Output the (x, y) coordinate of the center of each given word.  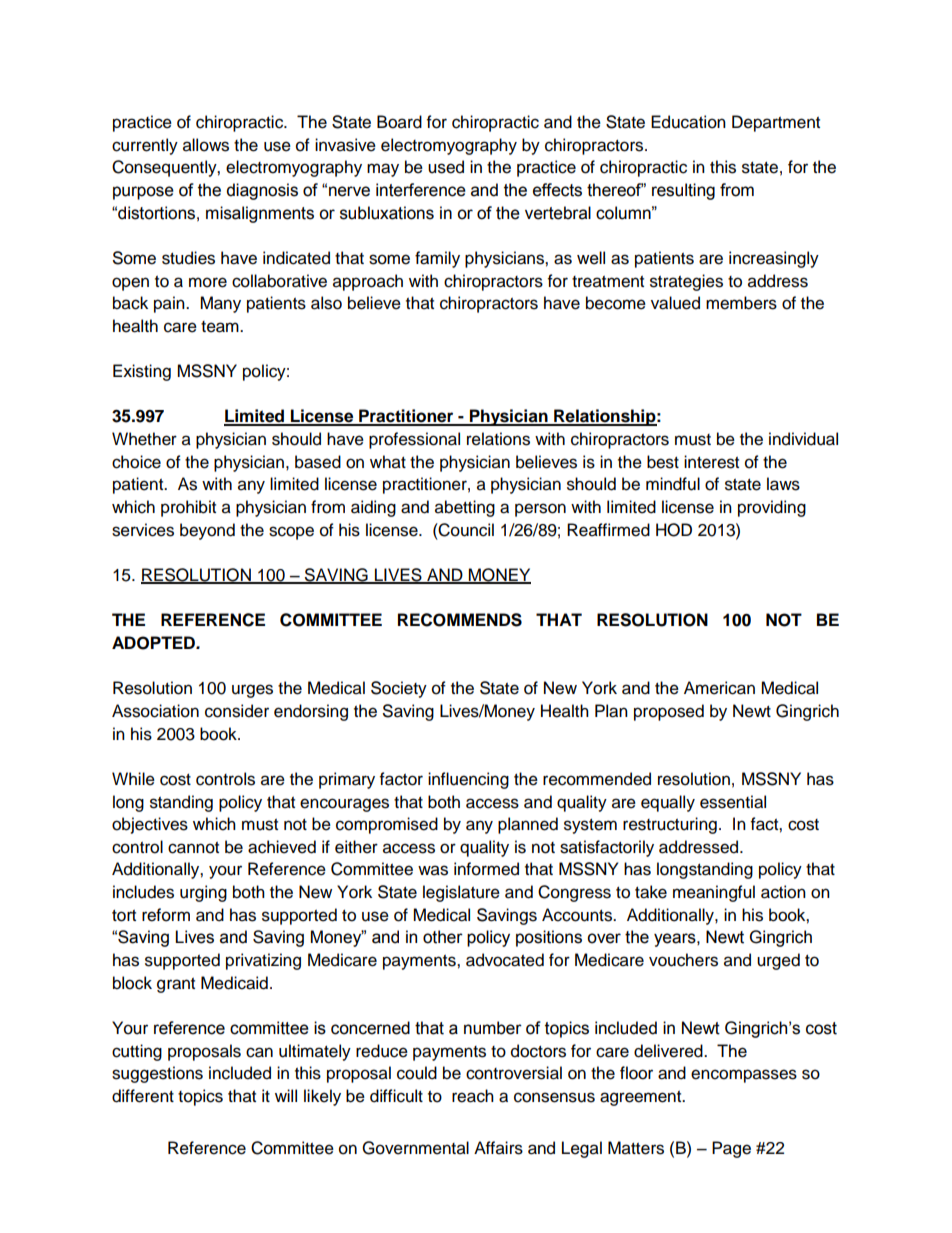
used (446, 167)
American (719, 688)
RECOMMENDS (460, 620)
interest (711, 462)
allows (206, 145)
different (143, 1096)
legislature (461, 893)
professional (414, 440)
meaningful (714, 893)
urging (203, 893)
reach (473, 1096)
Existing (142, 372)
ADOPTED (154, 643)
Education (688, 122)
